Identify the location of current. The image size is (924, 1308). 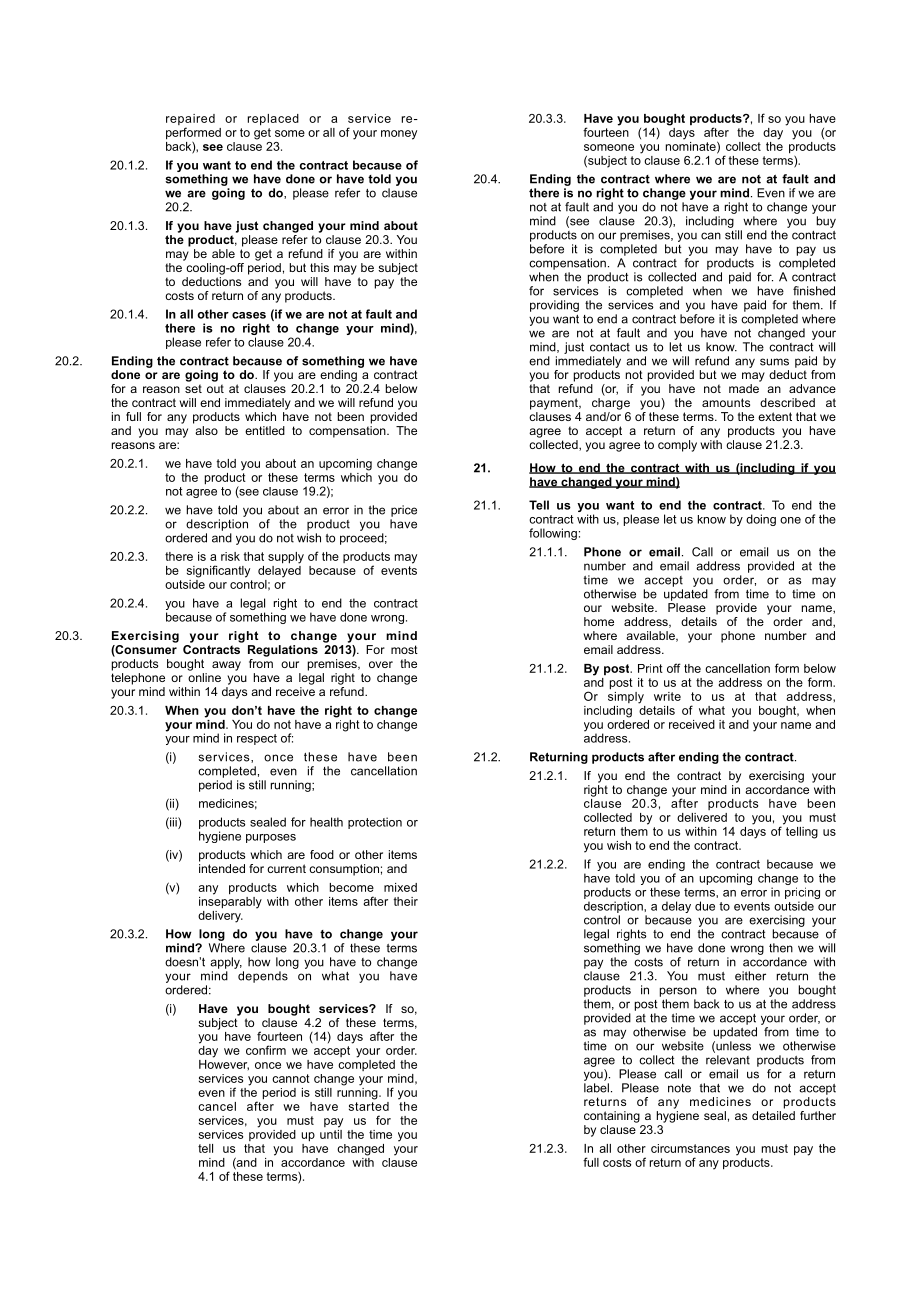
(286, 868).
